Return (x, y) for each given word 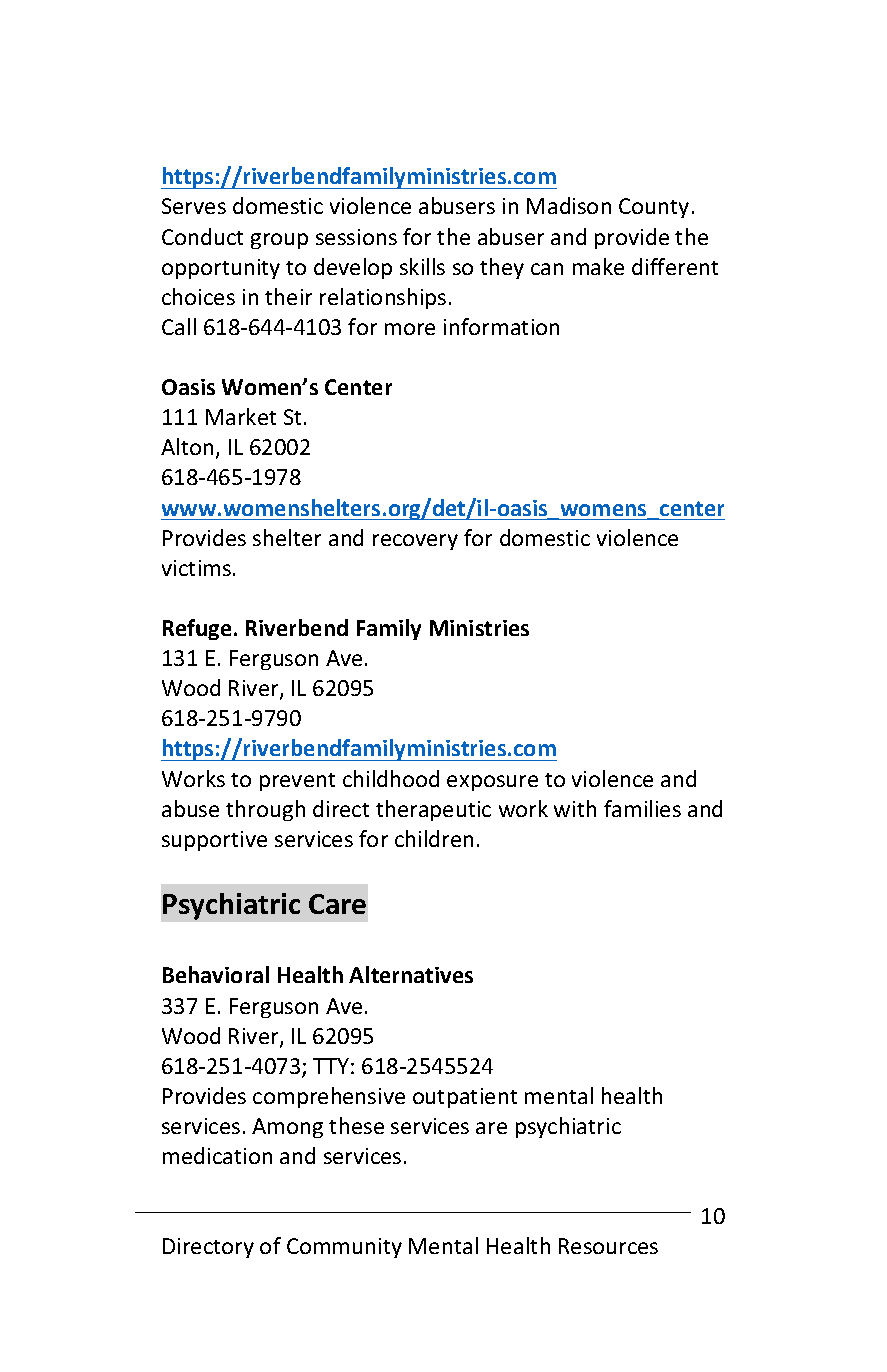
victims (196, 568)
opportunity (221, 269)
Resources (608, 1246)
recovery (415, 542)
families (642, 808)
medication (217, 1155)
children (434, 838)
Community (344, 1248)
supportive (214, 841)
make (598, 266)
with (575, 808)
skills (422, 266)
